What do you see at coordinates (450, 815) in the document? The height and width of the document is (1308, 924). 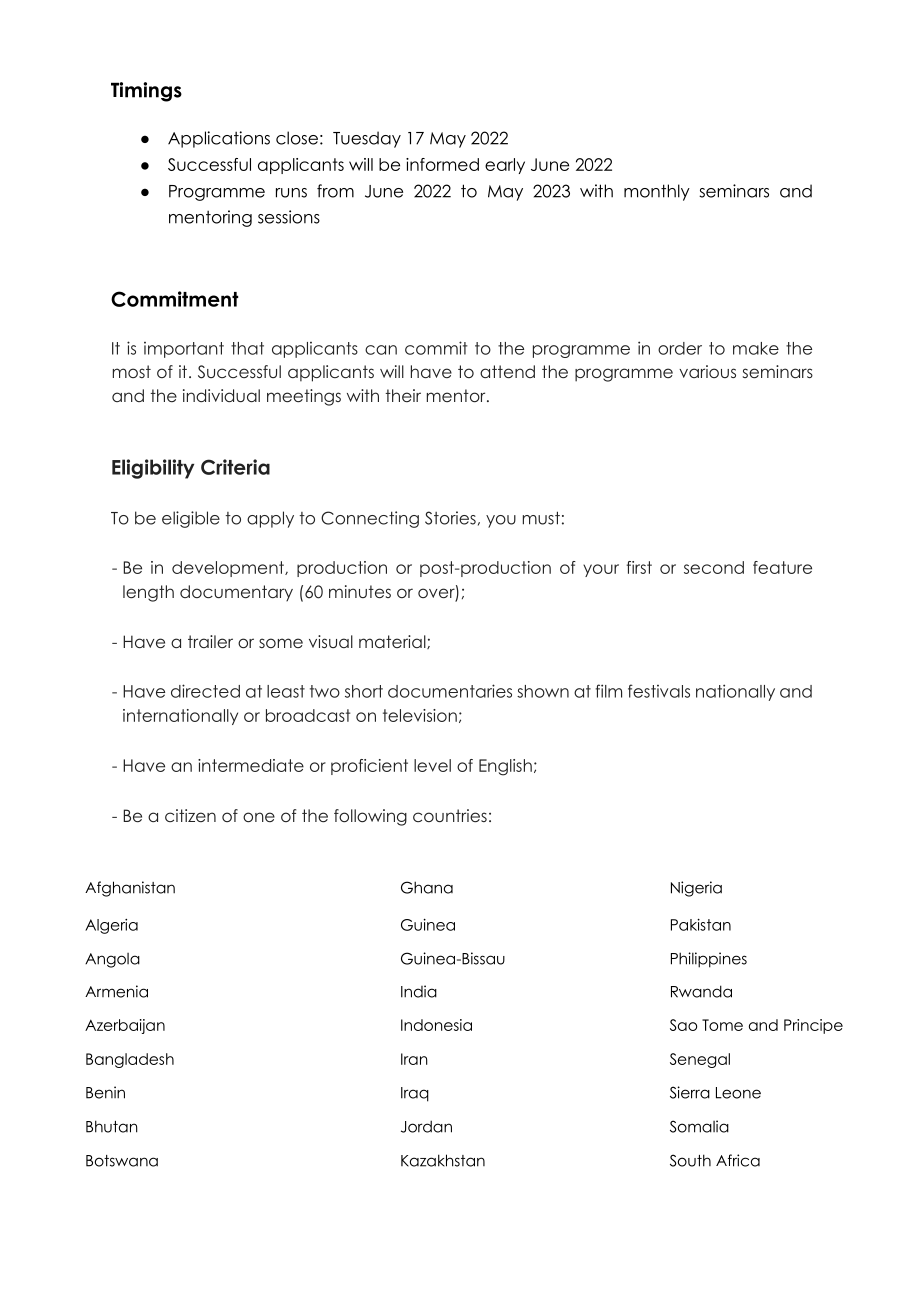 I see `countries` at bounding box center [450, 815].
